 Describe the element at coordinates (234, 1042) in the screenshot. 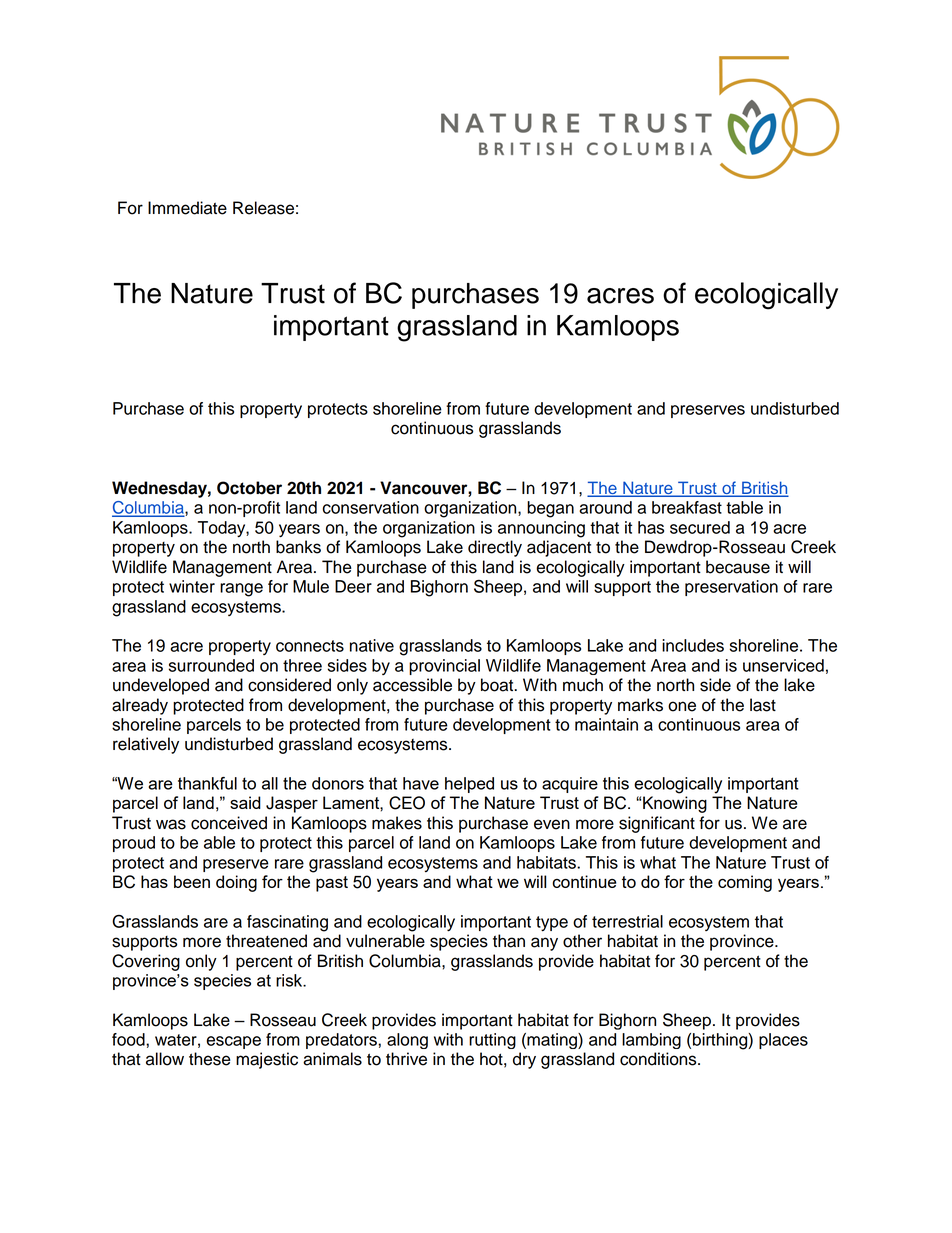

I see `escape` at that location.
